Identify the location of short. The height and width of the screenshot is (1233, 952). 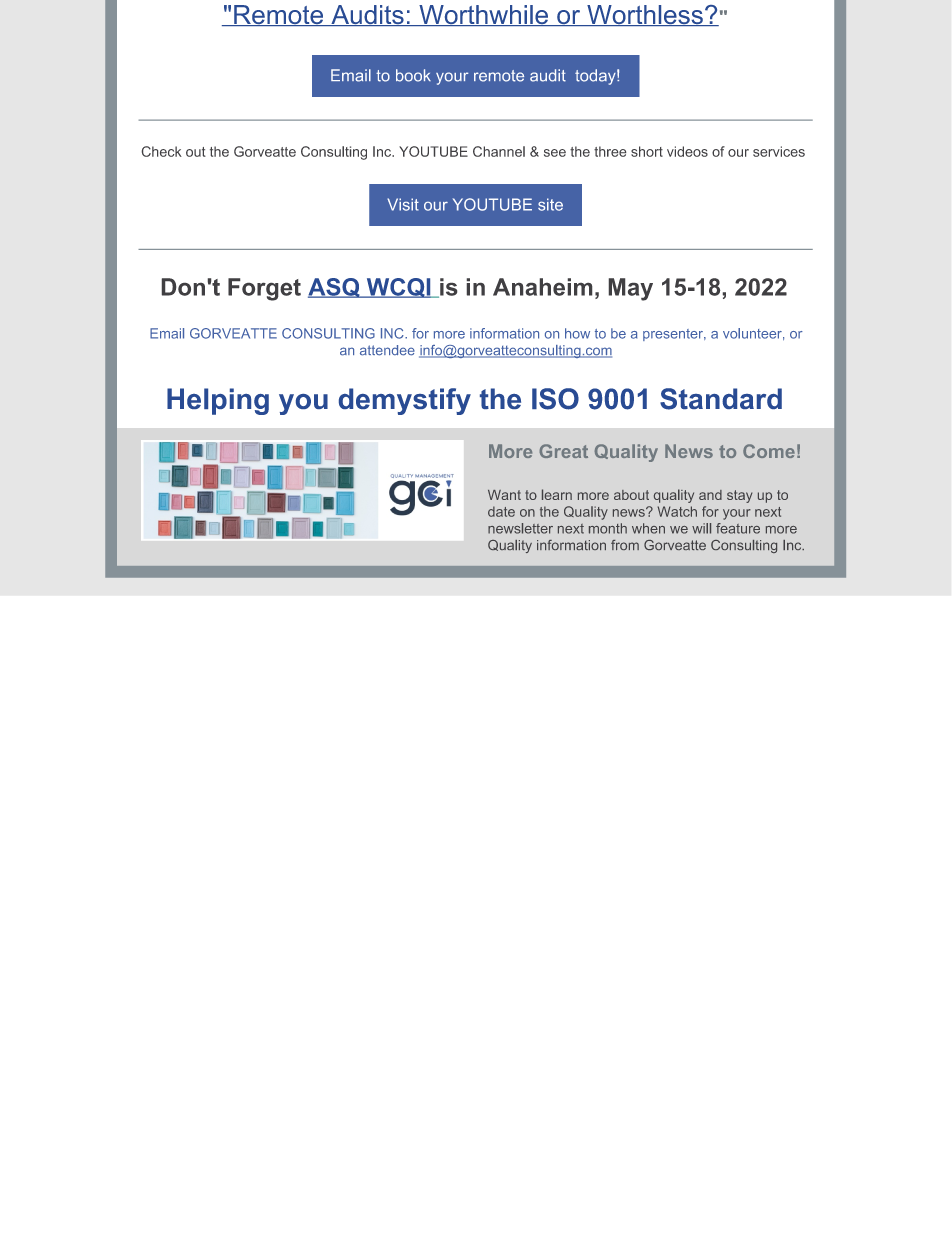
(647, 151).
